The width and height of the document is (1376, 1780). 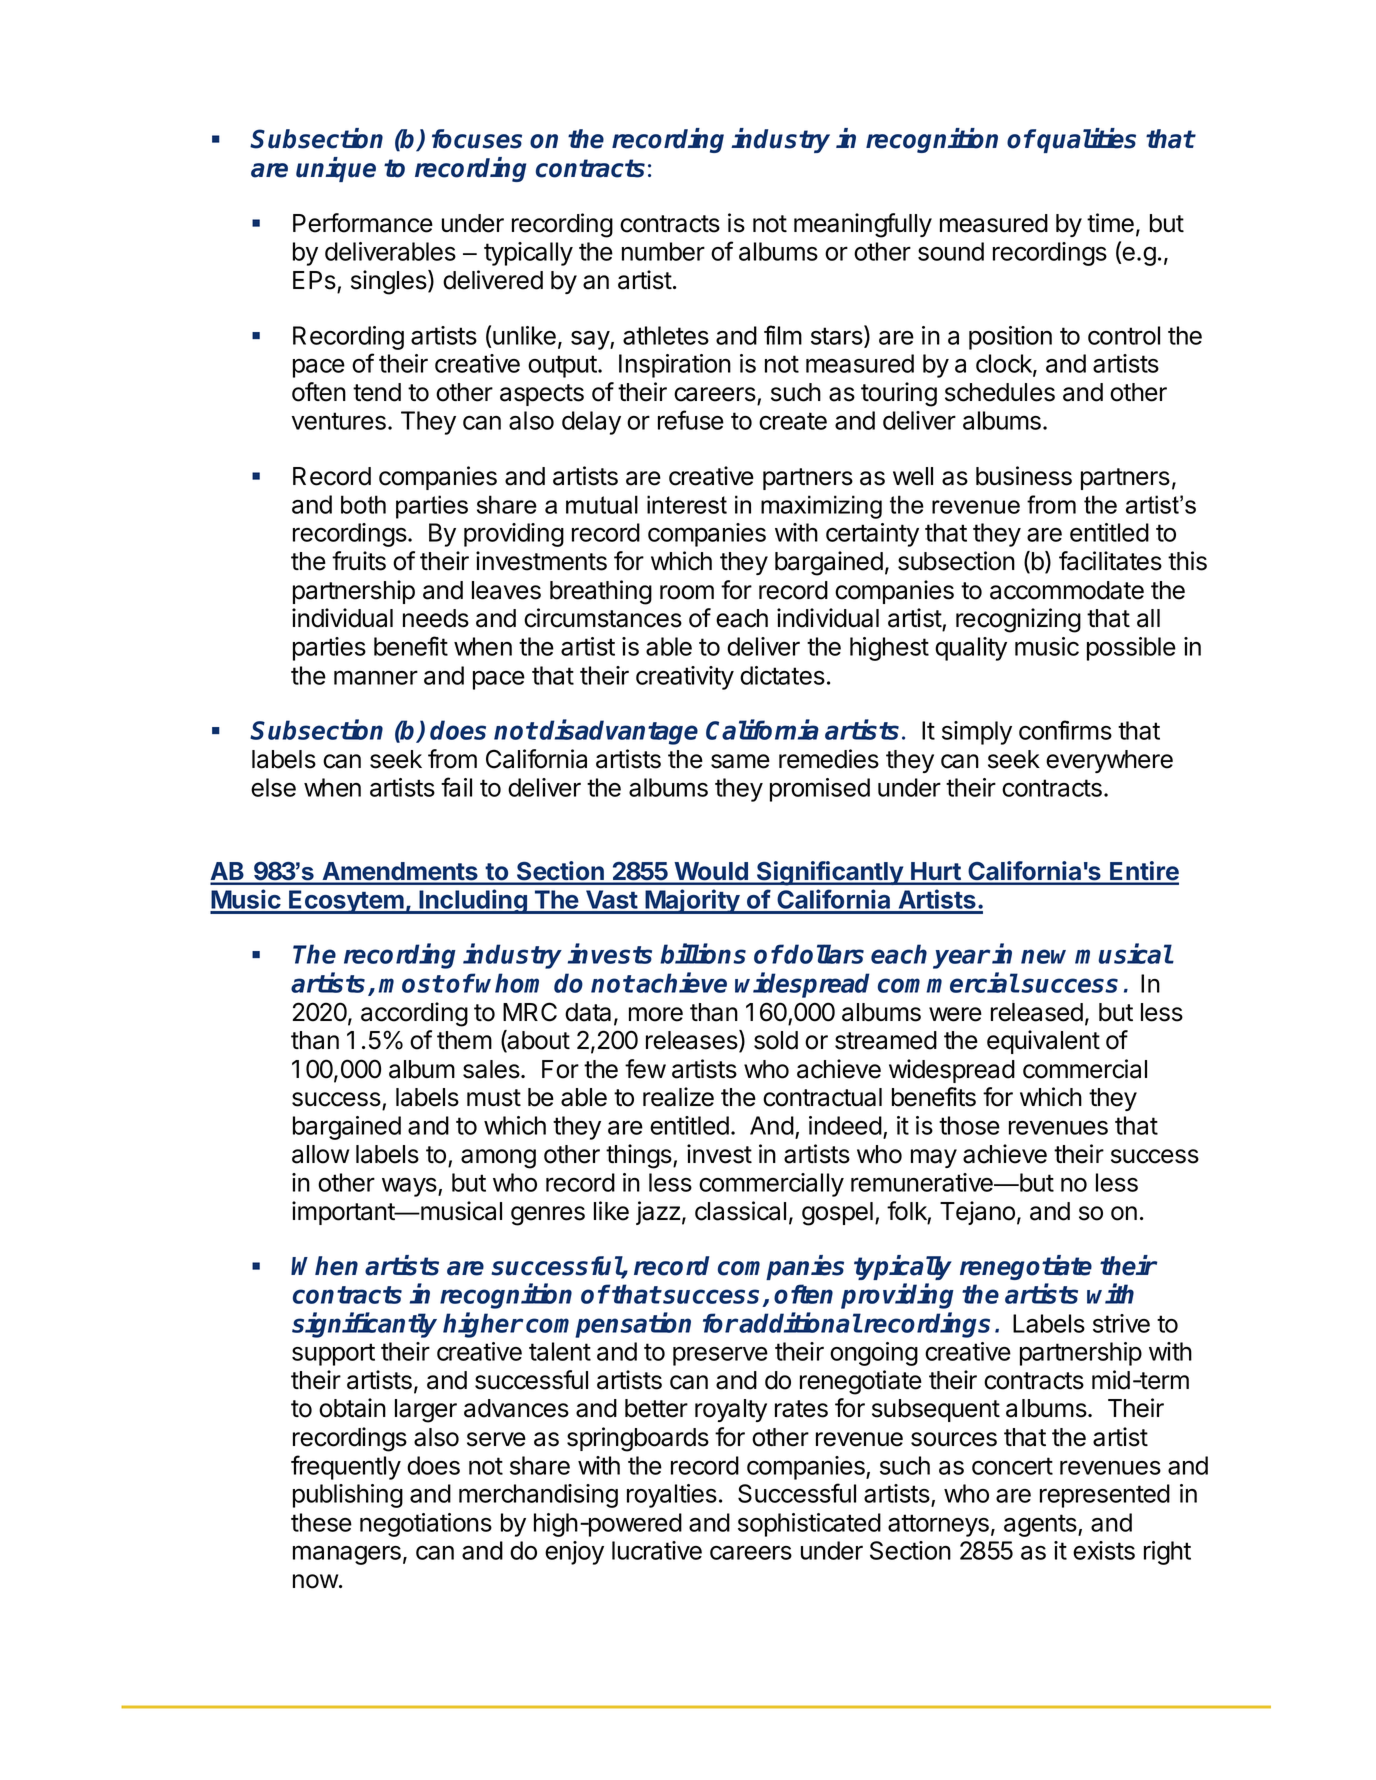 What do you see at coordinates (1109, 761) in the document?
I see `everywhere` at bounding box center [1109, 761].
